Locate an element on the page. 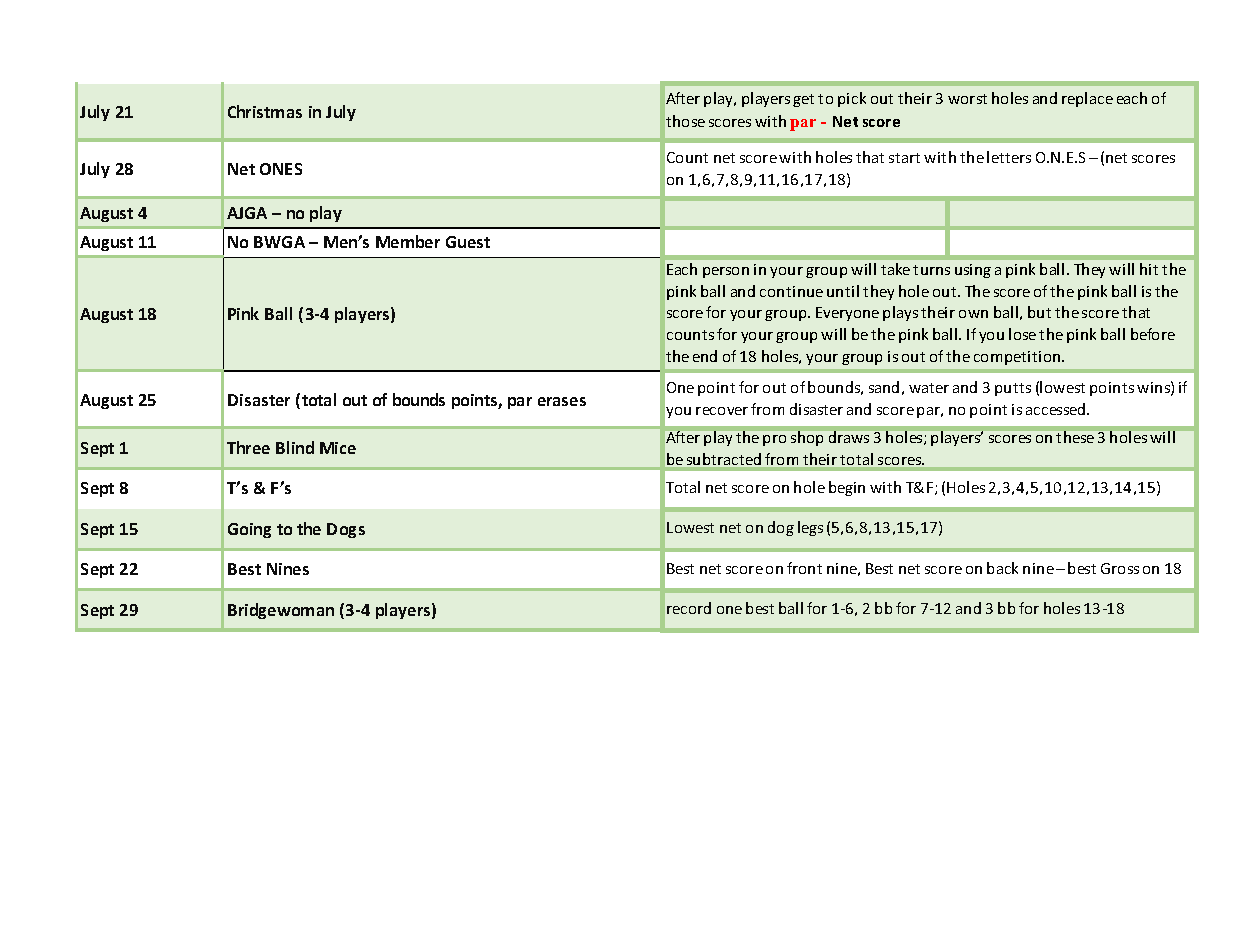  competition is located at coordinates (1018, 358).
